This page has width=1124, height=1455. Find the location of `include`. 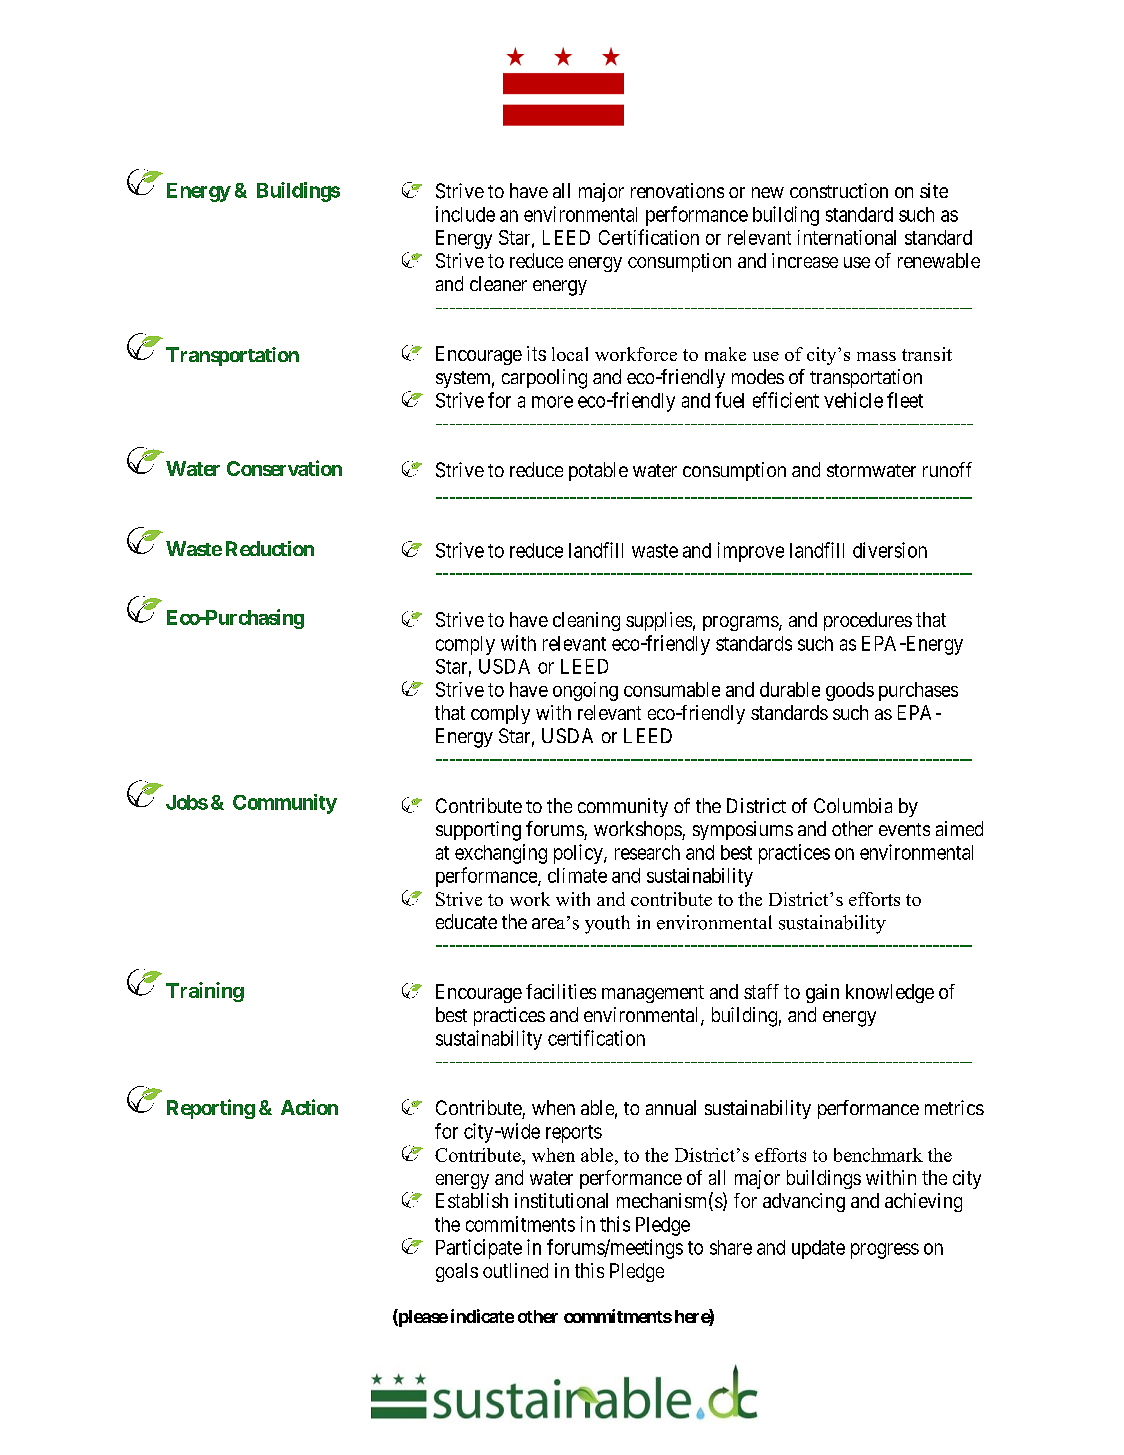

include is located at coordinates (465, 214).
